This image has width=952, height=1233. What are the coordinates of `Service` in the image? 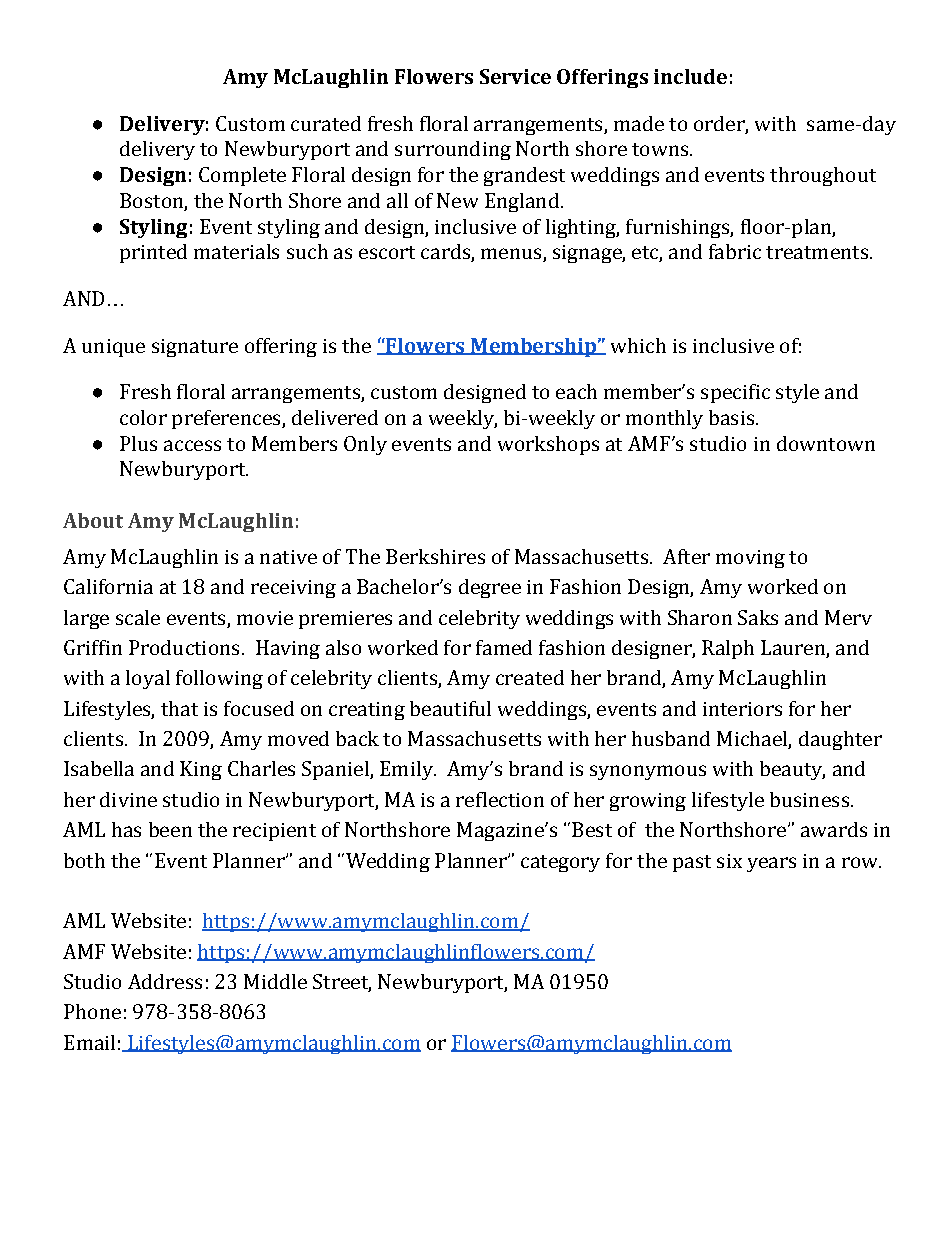 It's located at (515, 76).
